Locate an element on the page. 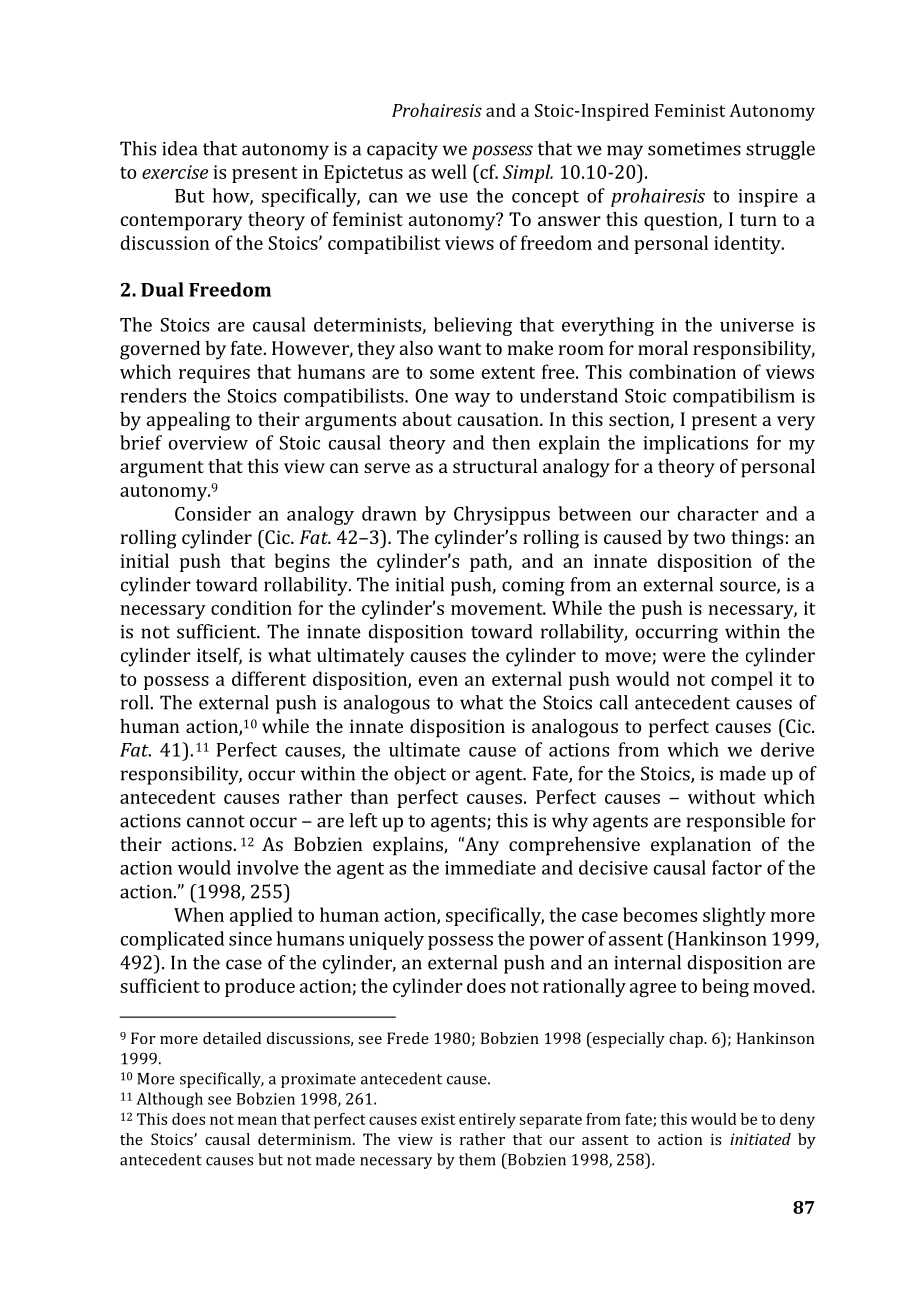  entirely is located at coordinates (487, 1121).
